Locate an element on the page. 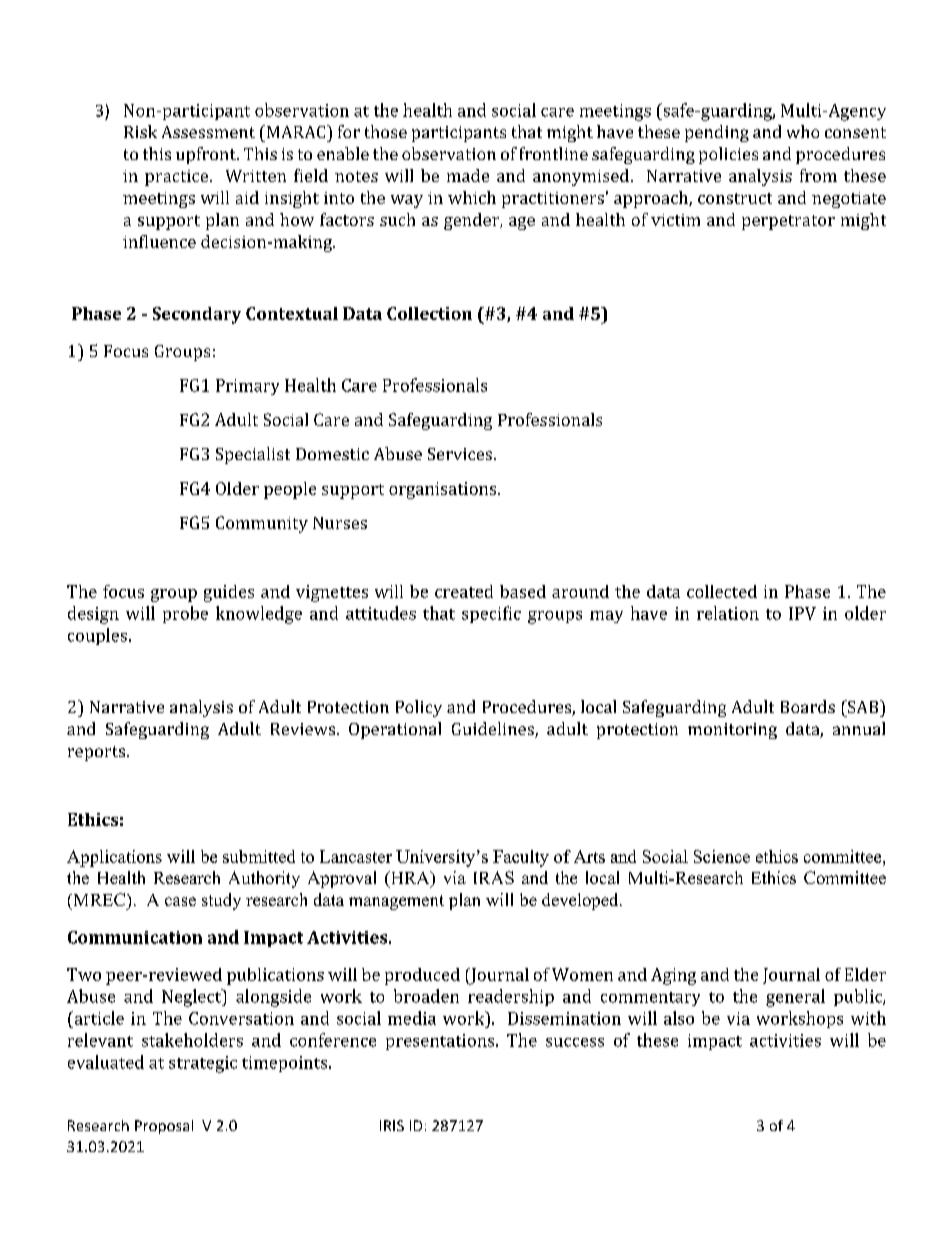 This document has width=952, height=1233. IPV is located at coordinates (802, 613).
